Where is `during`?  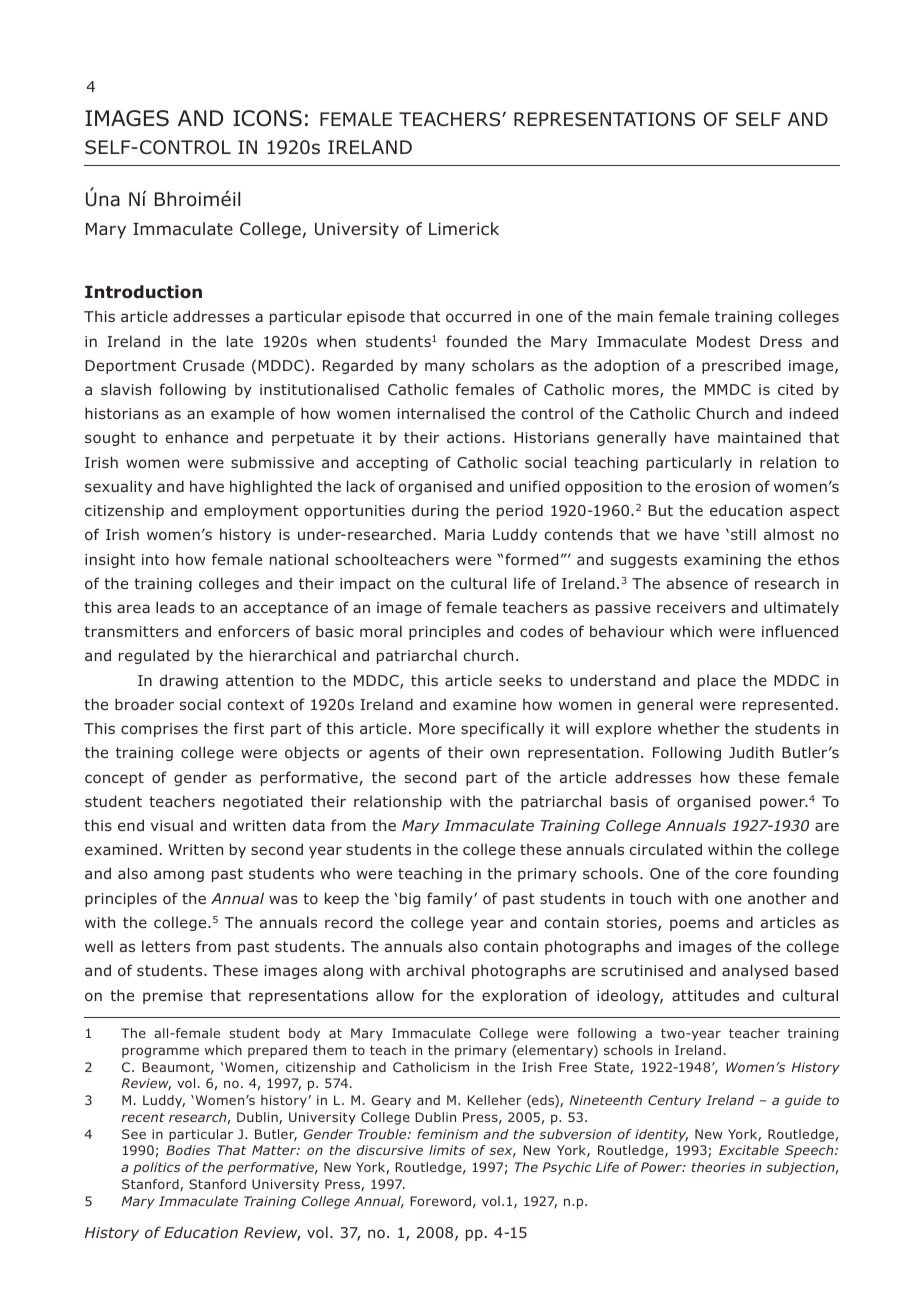 during is located at coordinates (435, 511).
